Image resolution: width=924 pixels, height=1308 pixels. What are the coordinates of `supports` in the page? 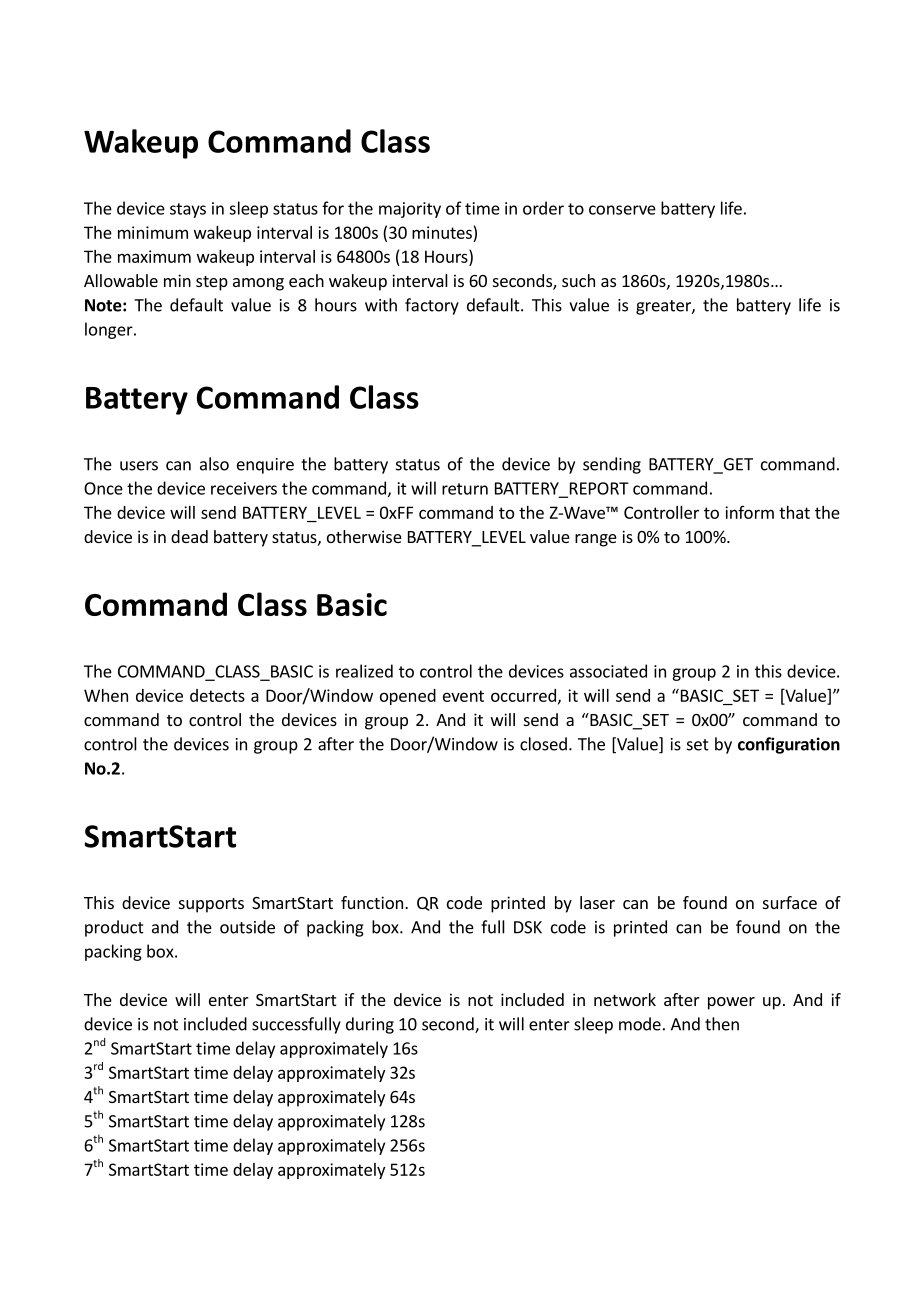 It's located at (211, 905).
